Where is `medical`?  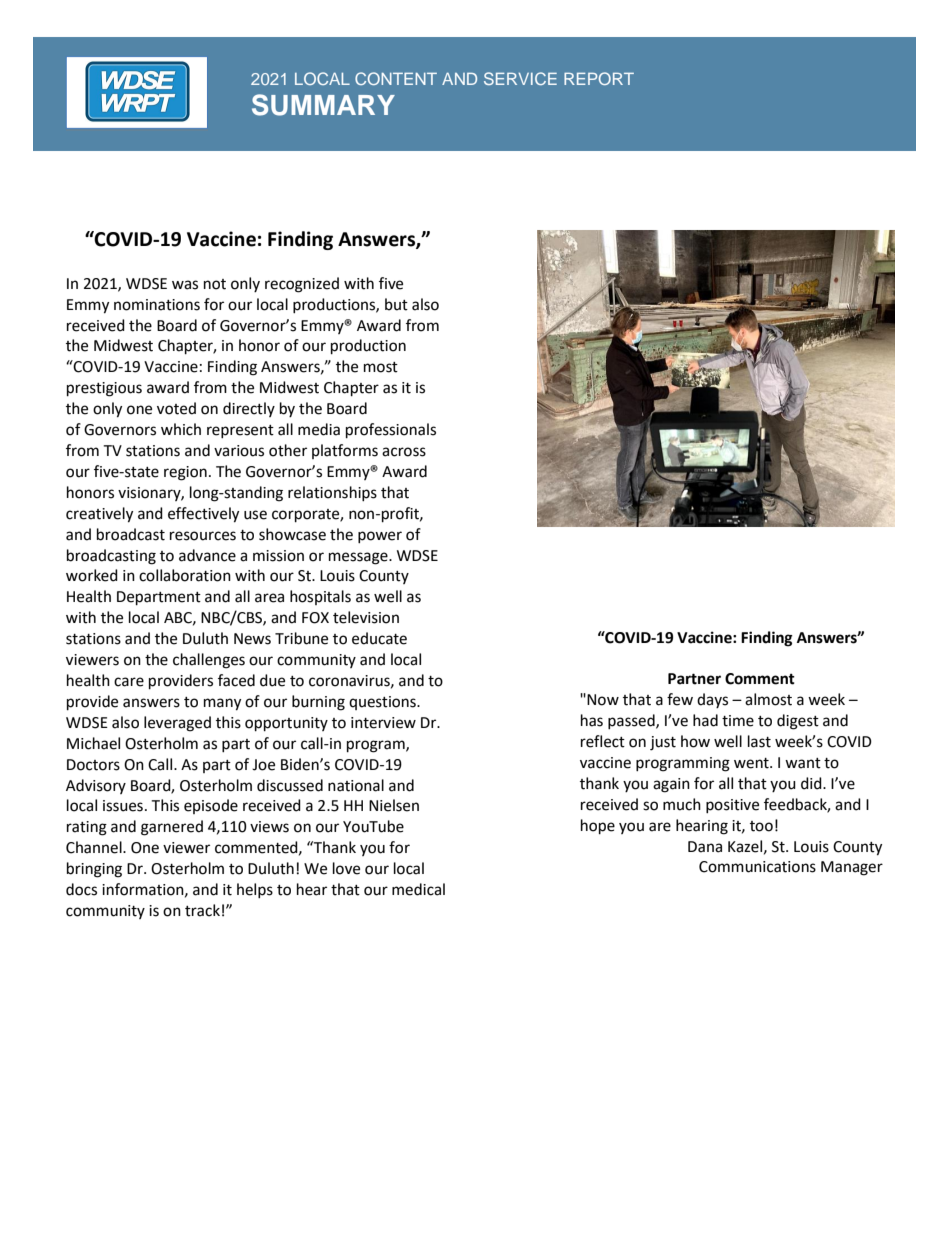 medical is located at coordinates (418, 889).
